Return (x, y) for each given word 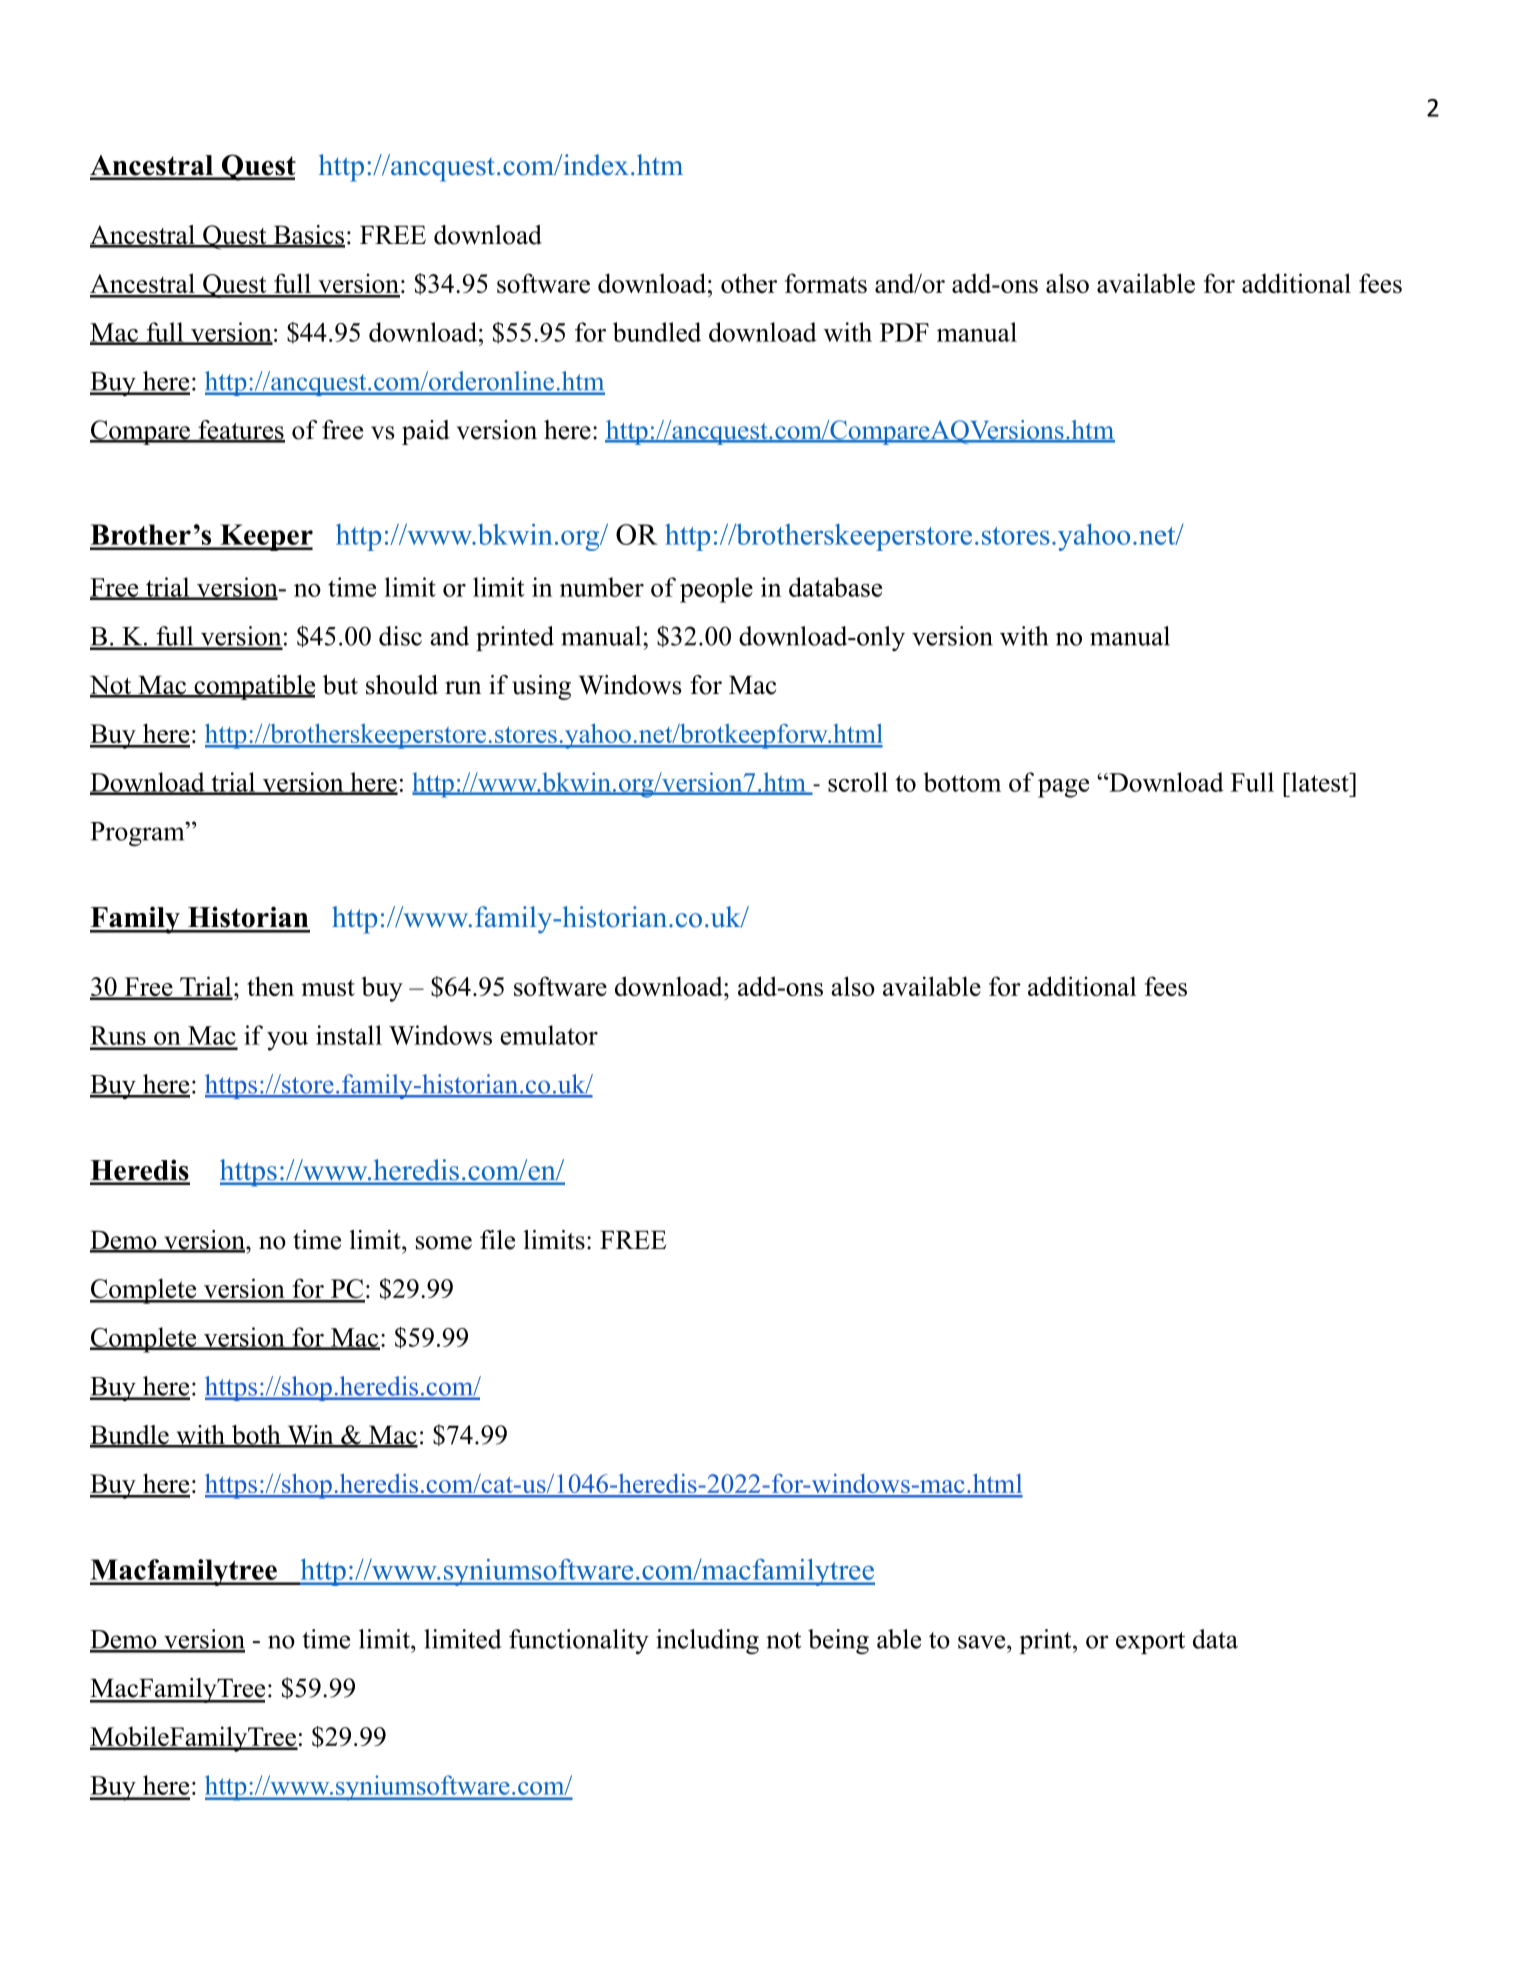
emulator (549, 1035)
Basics (308, 236)
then (270, 986)
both (256, 1436)
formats (826, 283)
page (1063, 788)
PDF (904, 332)
